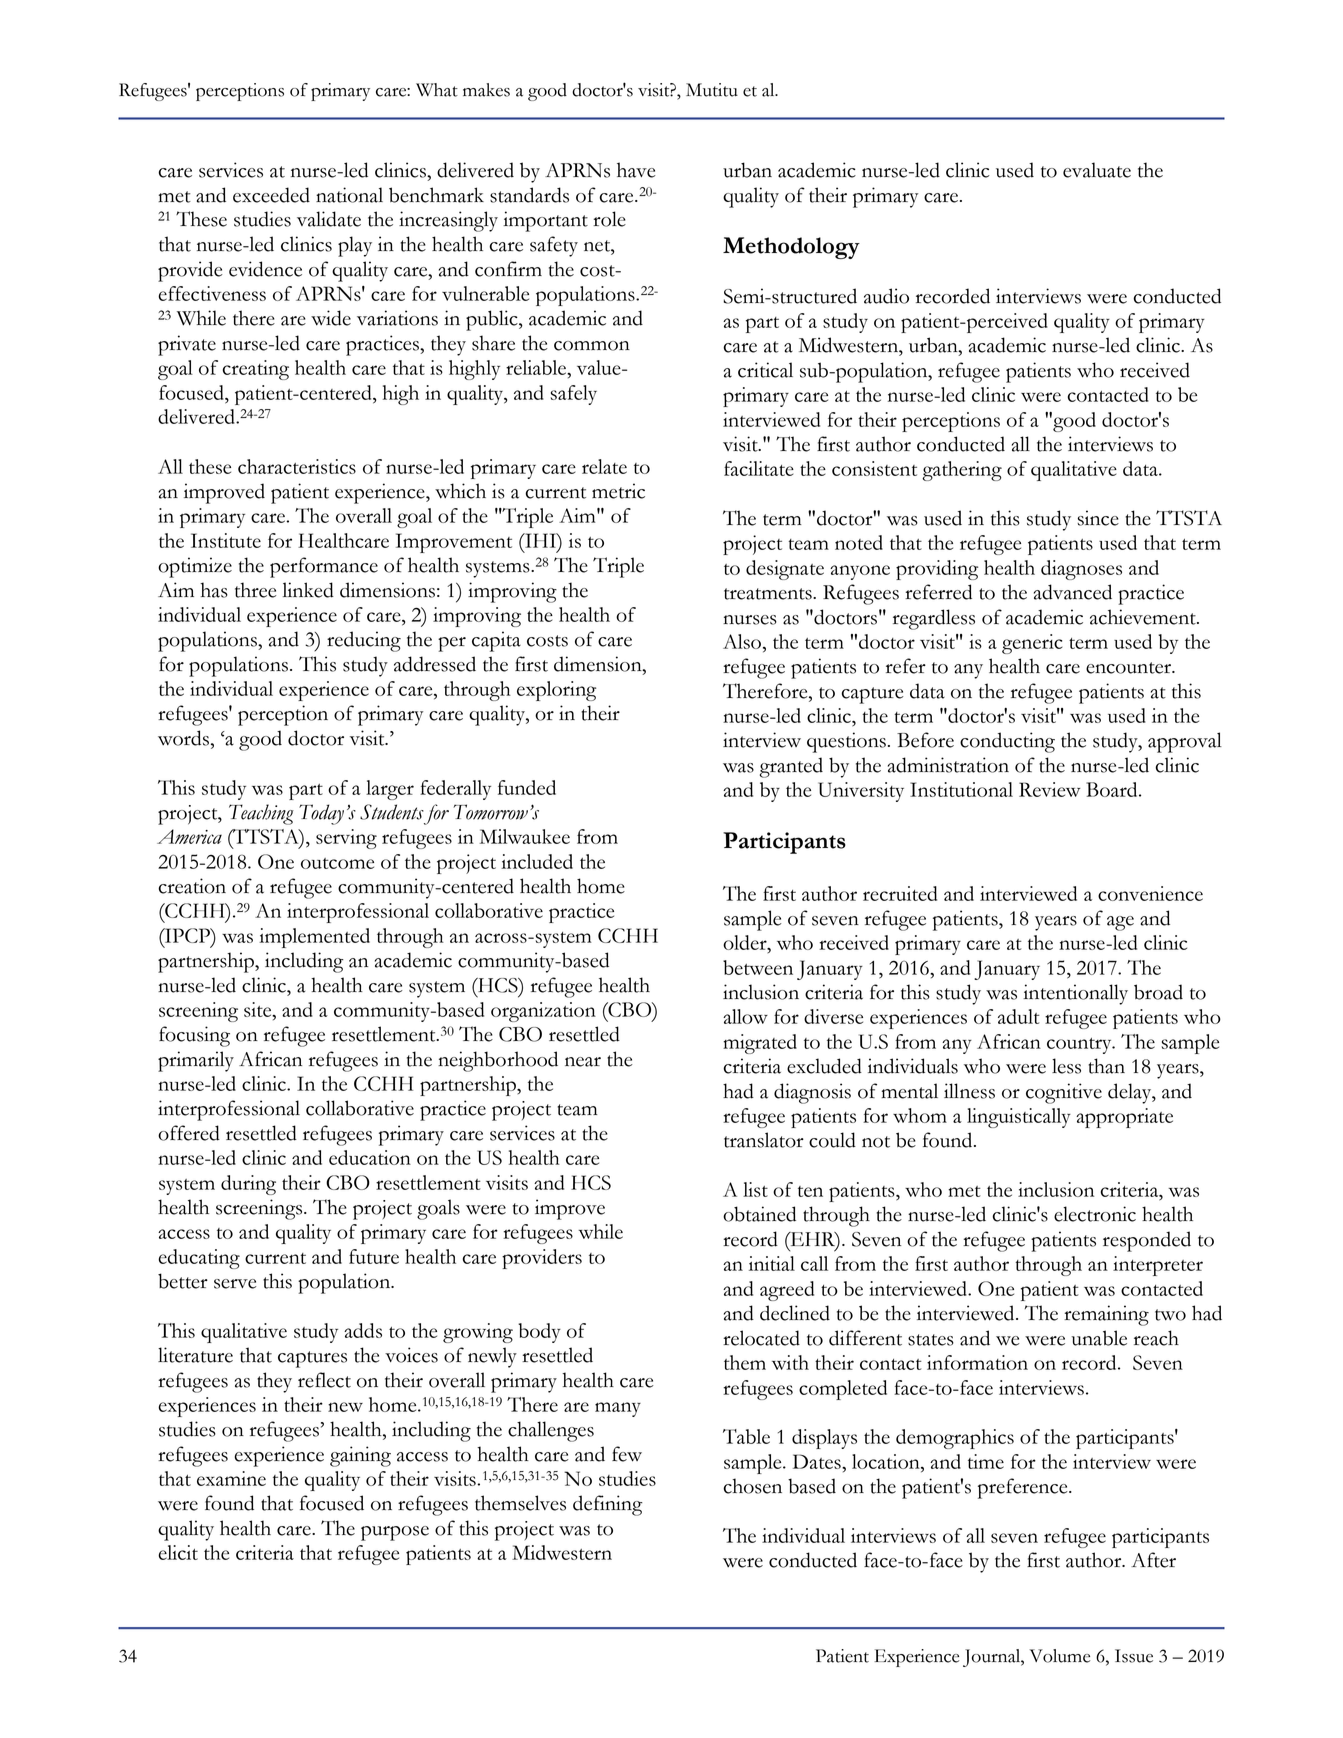  Describe the element at coordinates (746, 944) in the page. I see `older` at that location.
